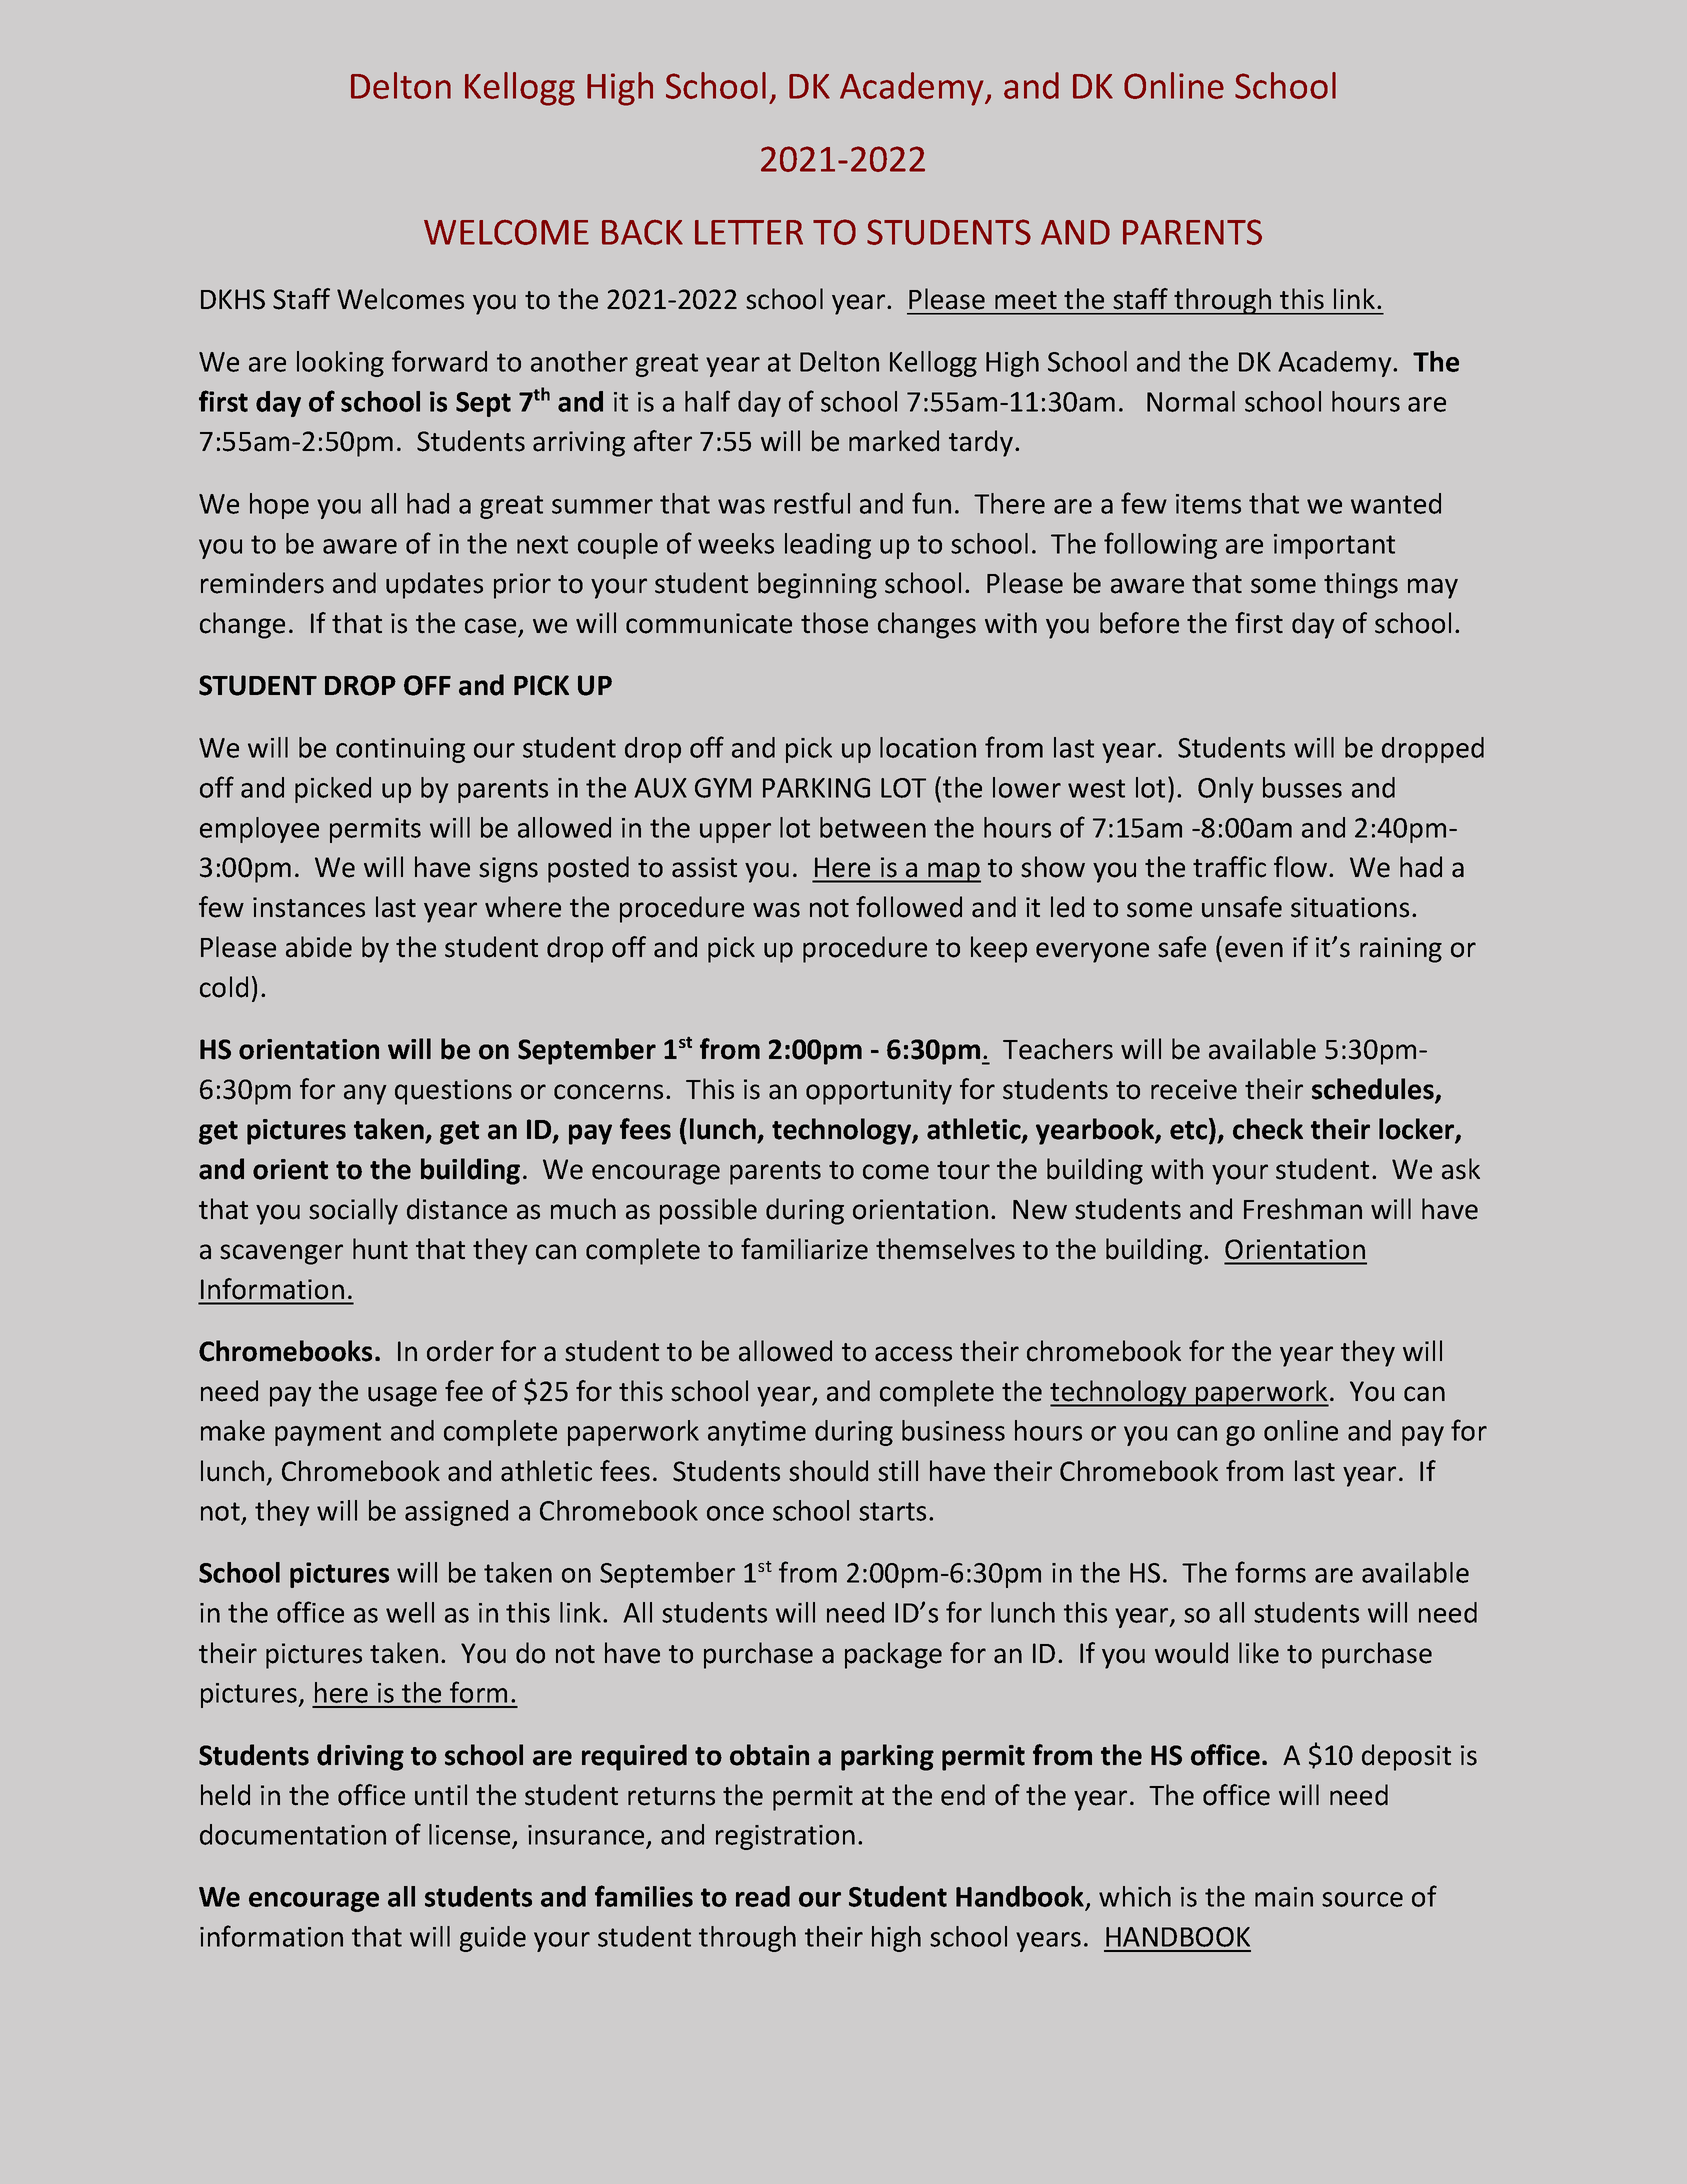 This image has width=1687, height=2184. I want to click on LETTER, so click(749, 232).
